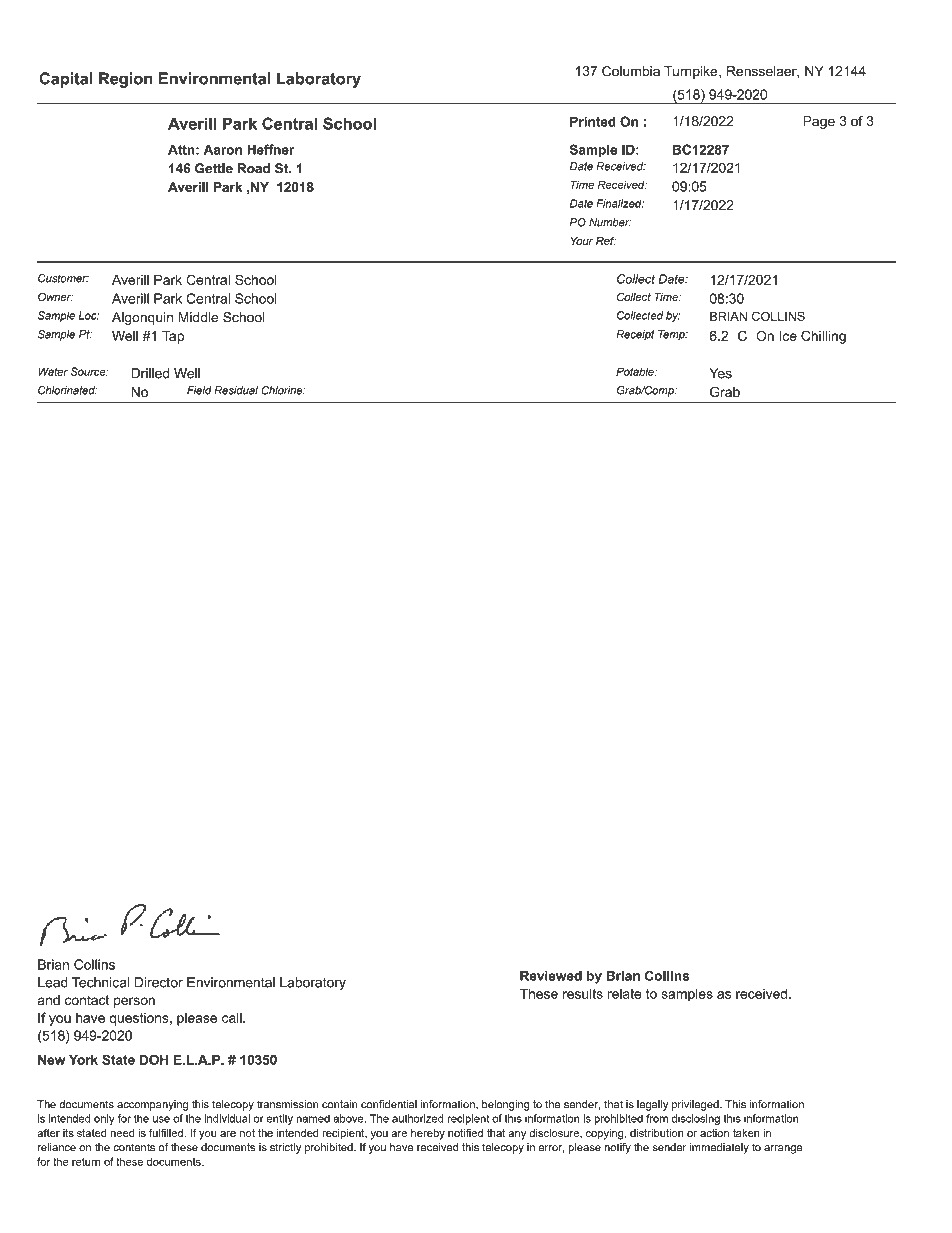 The image size is (952, 1233). I want to click on privileged, so click(696, 1105).
